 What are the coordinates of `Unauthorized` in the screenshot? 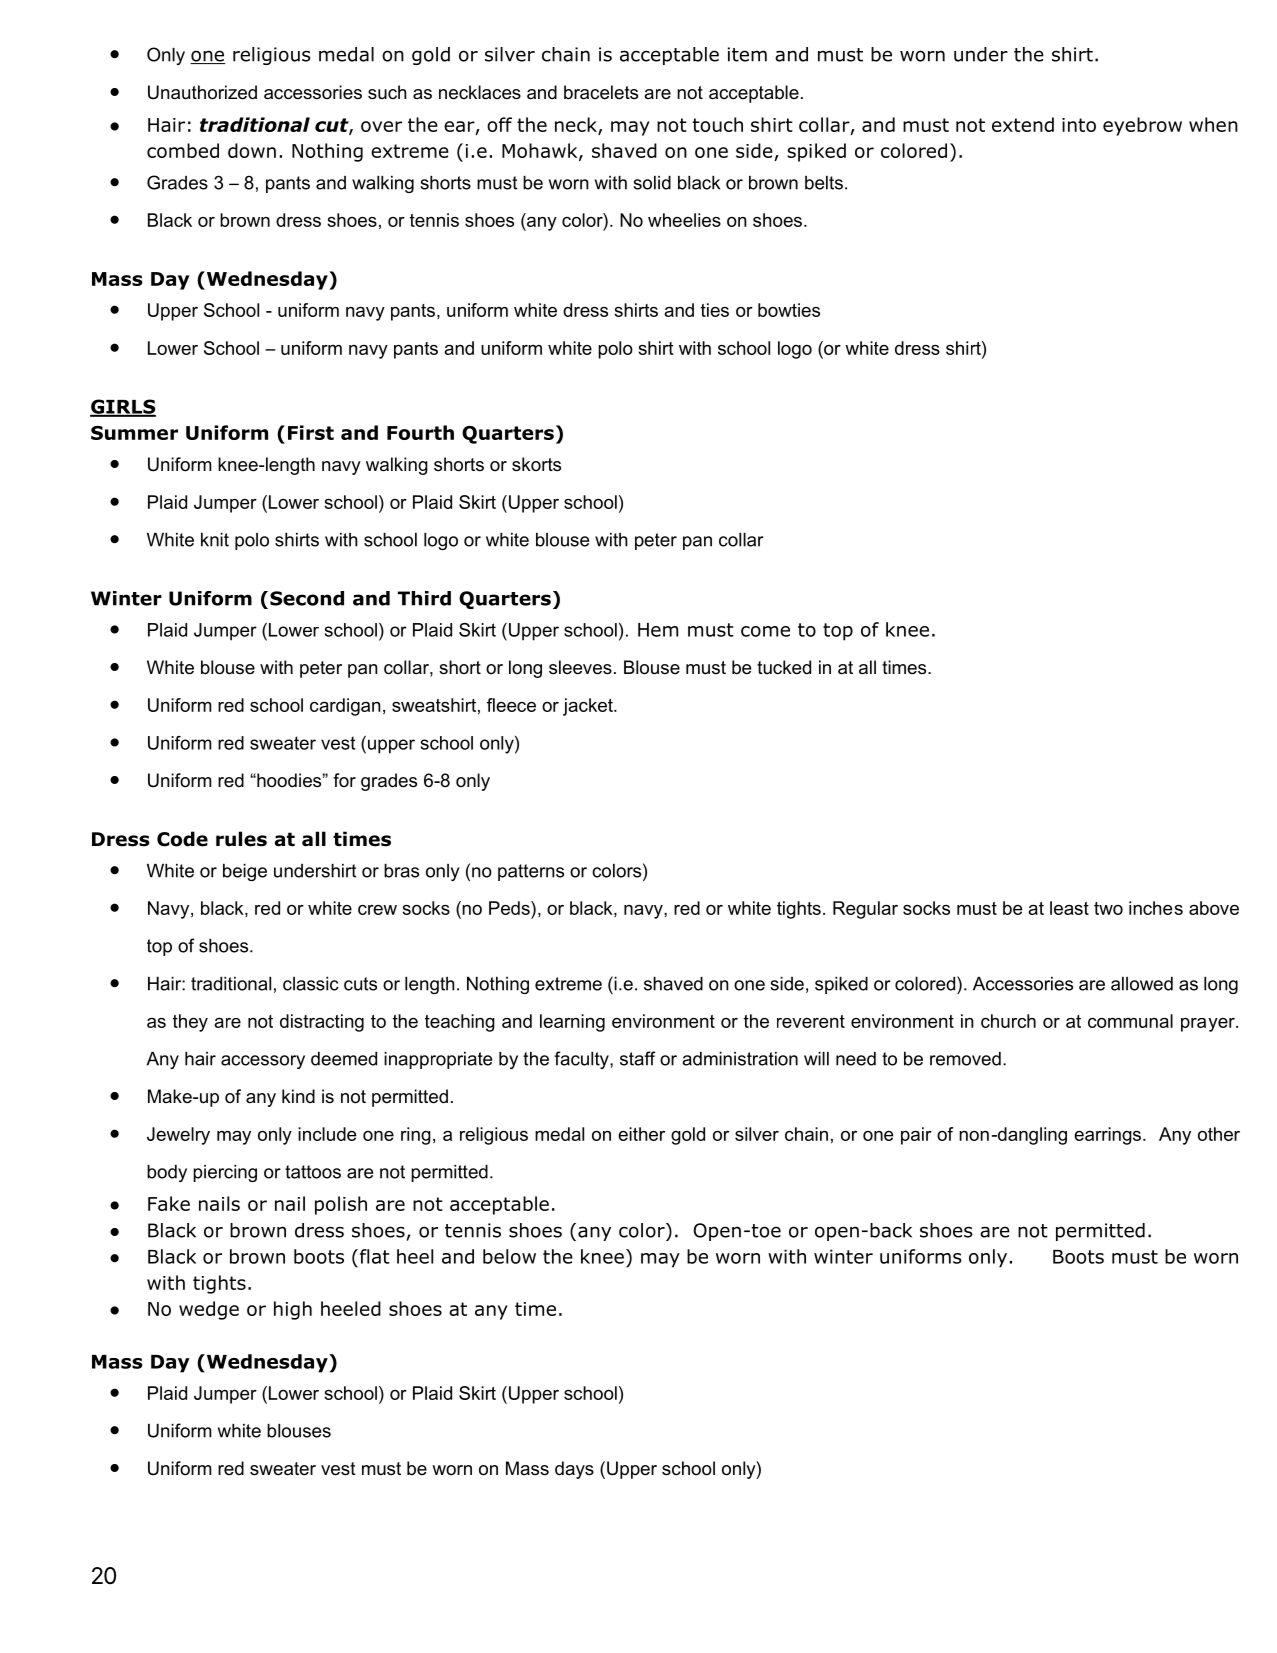 It's located at (202, 92).
